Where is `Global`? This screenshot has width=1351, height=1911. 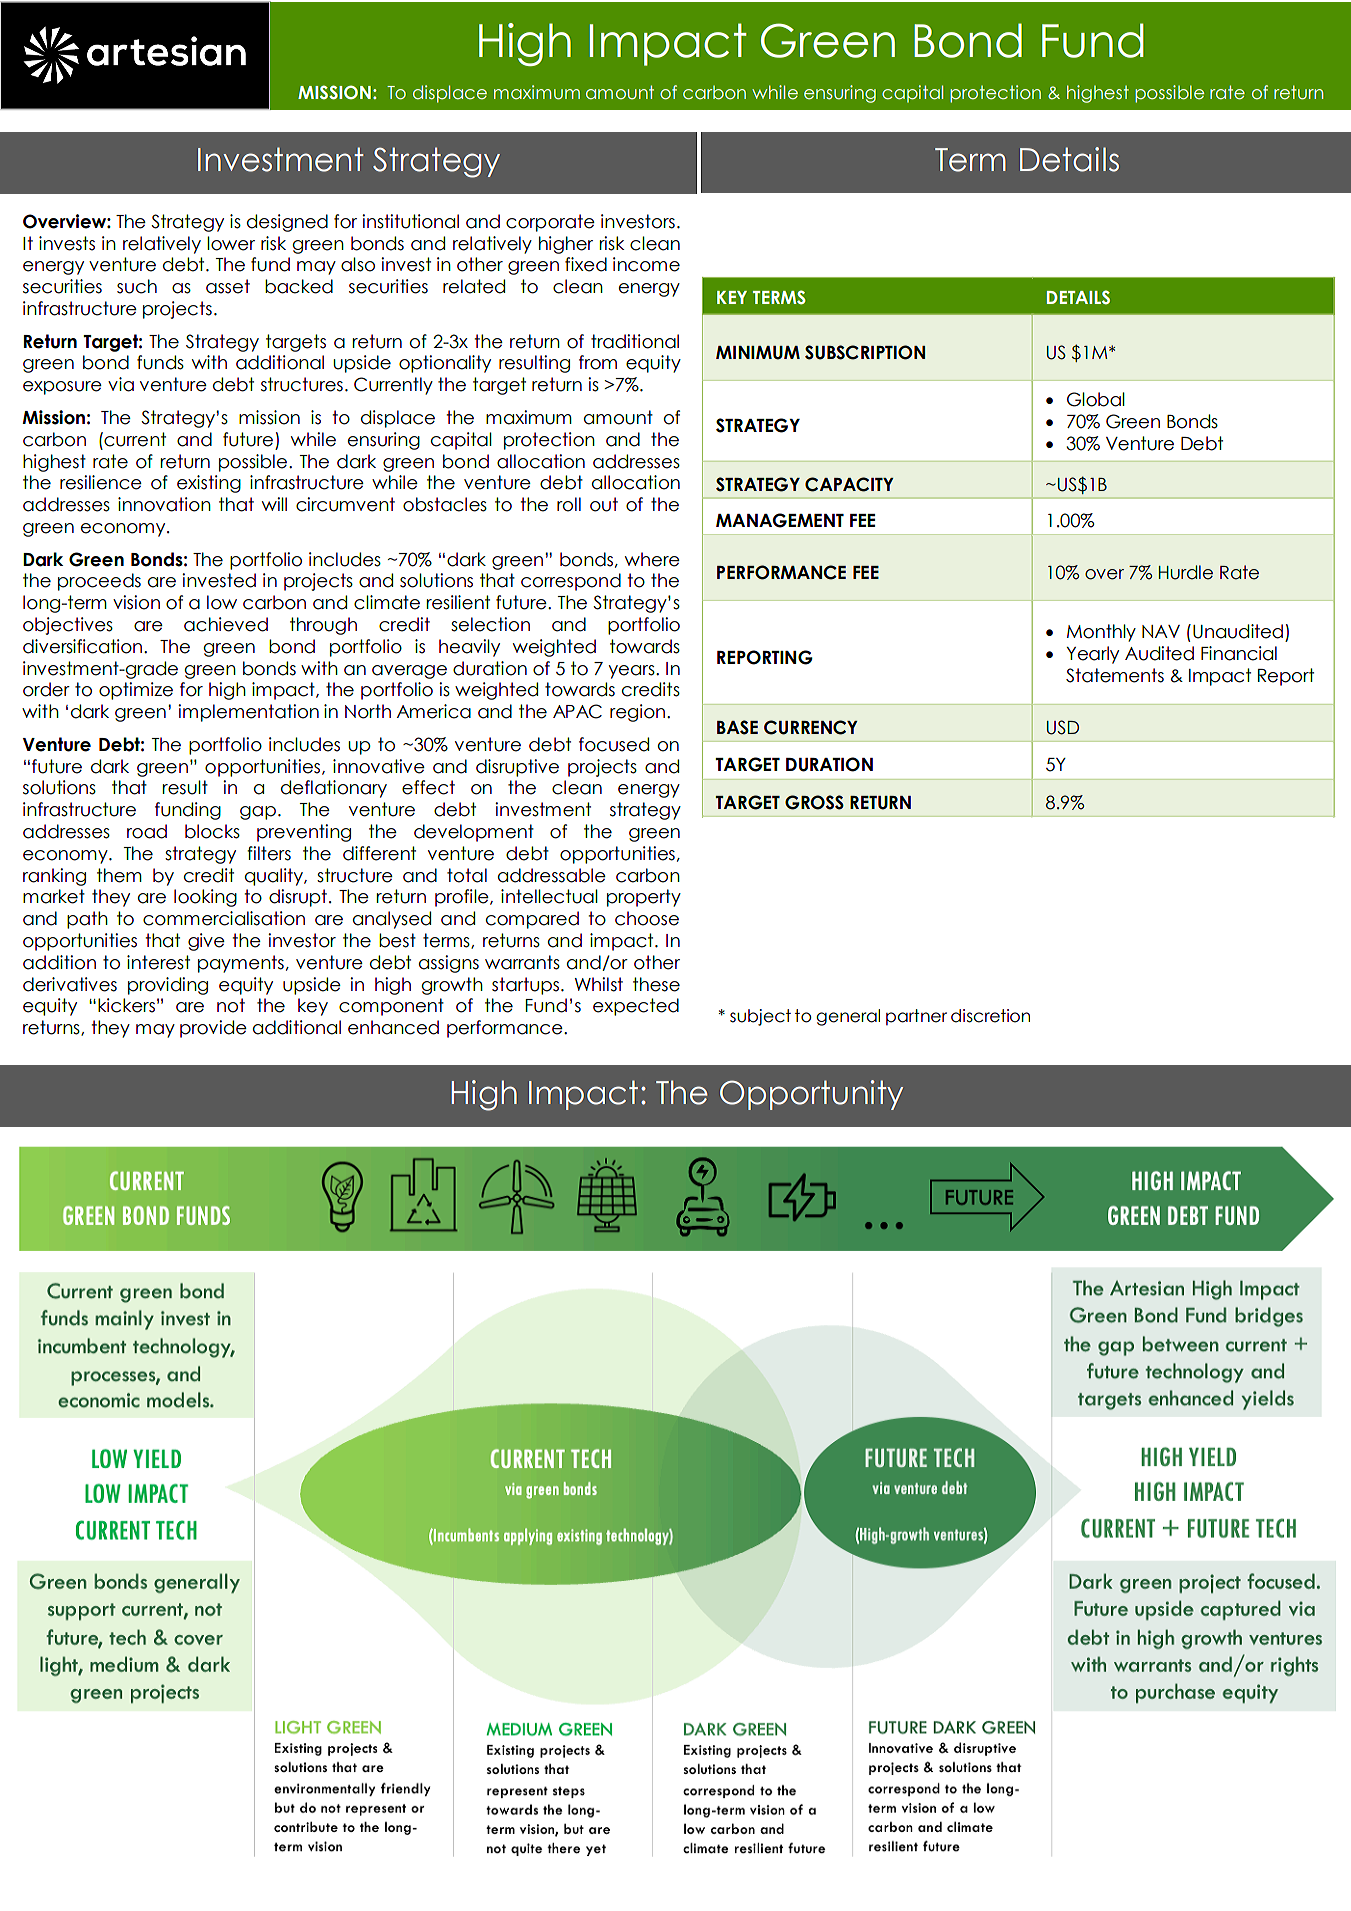
Global is located at coordinates (1096, 399).
